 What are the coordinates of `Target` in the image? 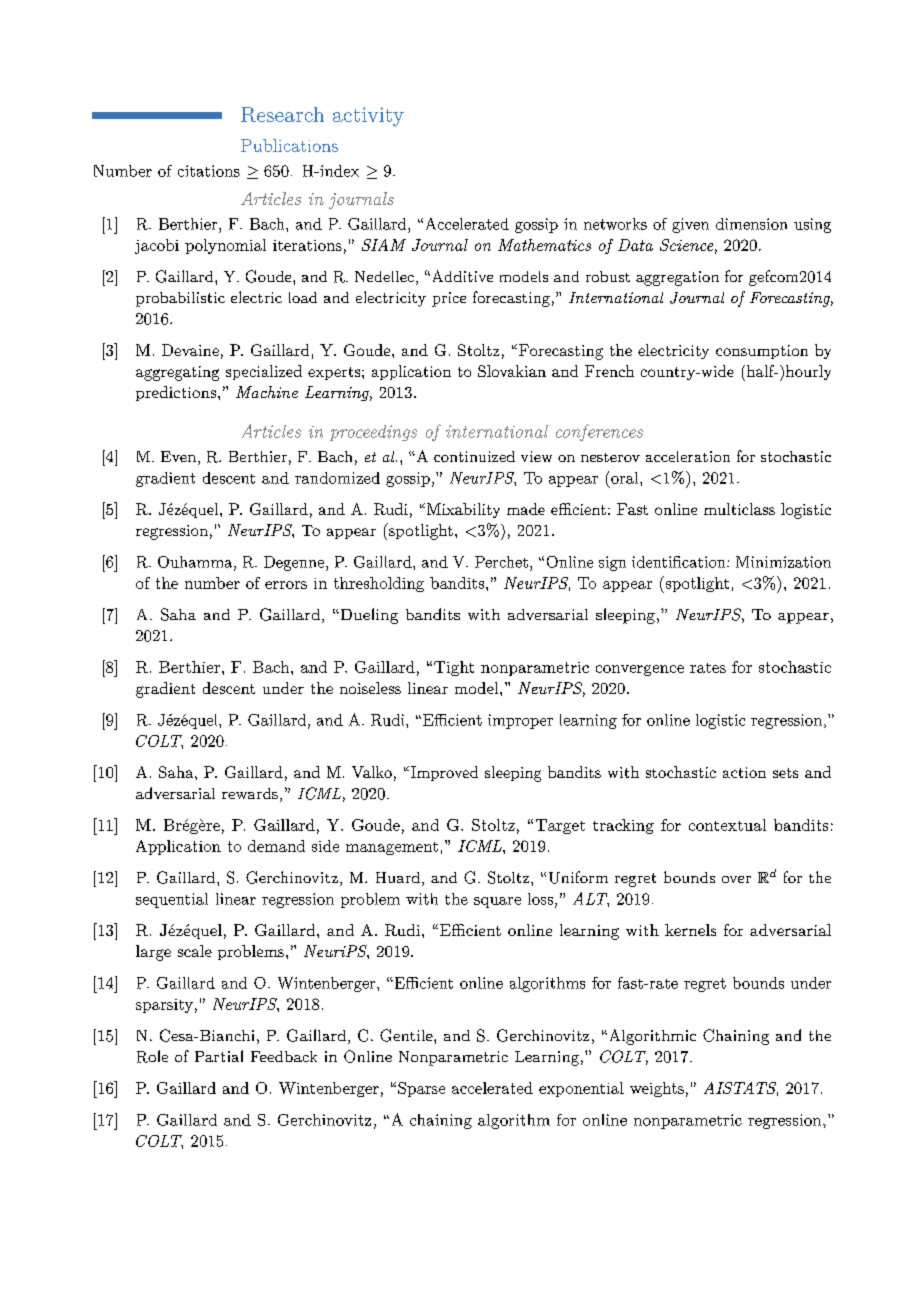 It's located at (560, 826).
